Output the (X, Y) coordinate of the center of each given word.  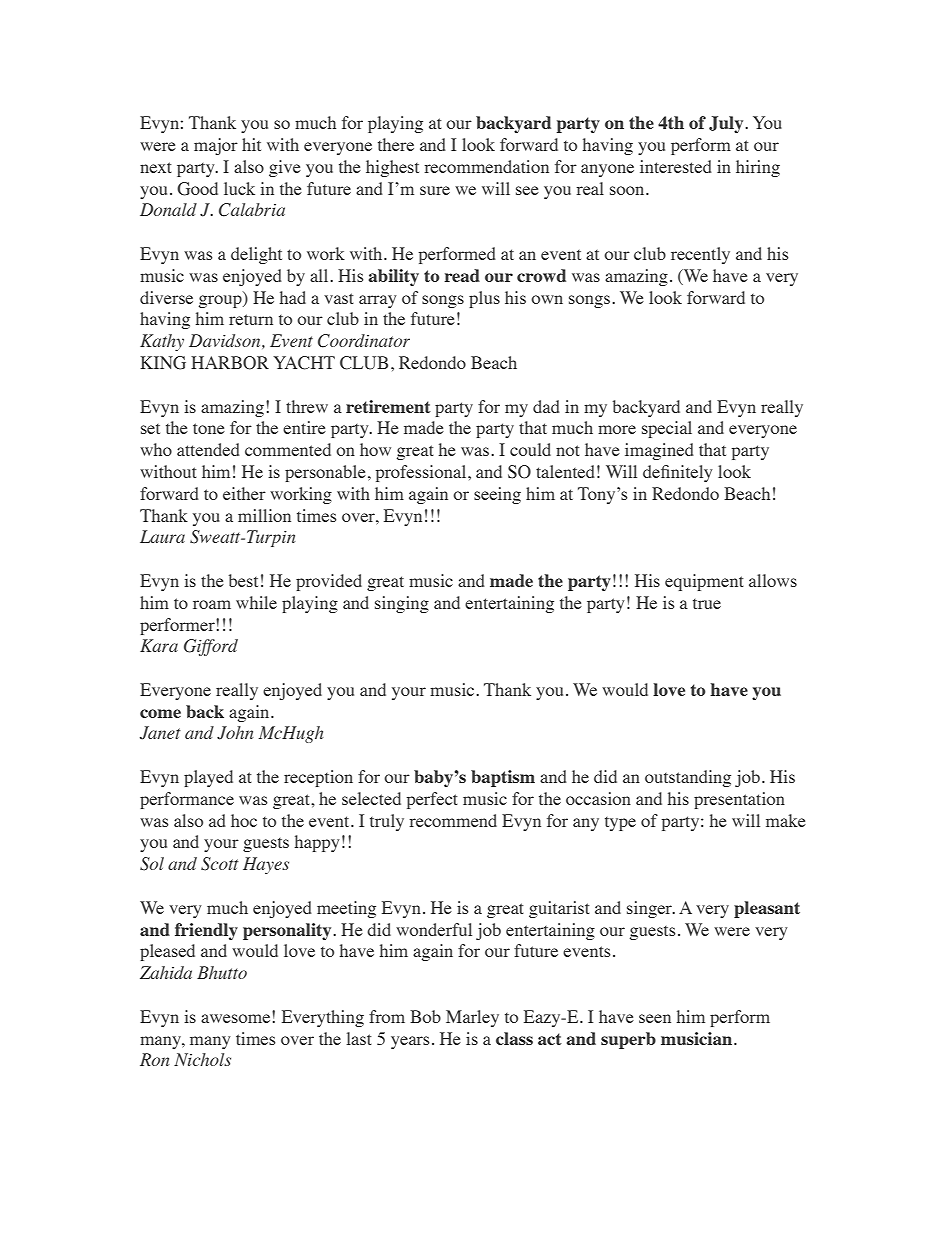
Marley (472, 1018)
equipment (704, 582)
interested (676, 166)
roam (212, 604)
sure (435, 190)
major (216, 146)
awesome (237, 1017)
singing (402, 604)
